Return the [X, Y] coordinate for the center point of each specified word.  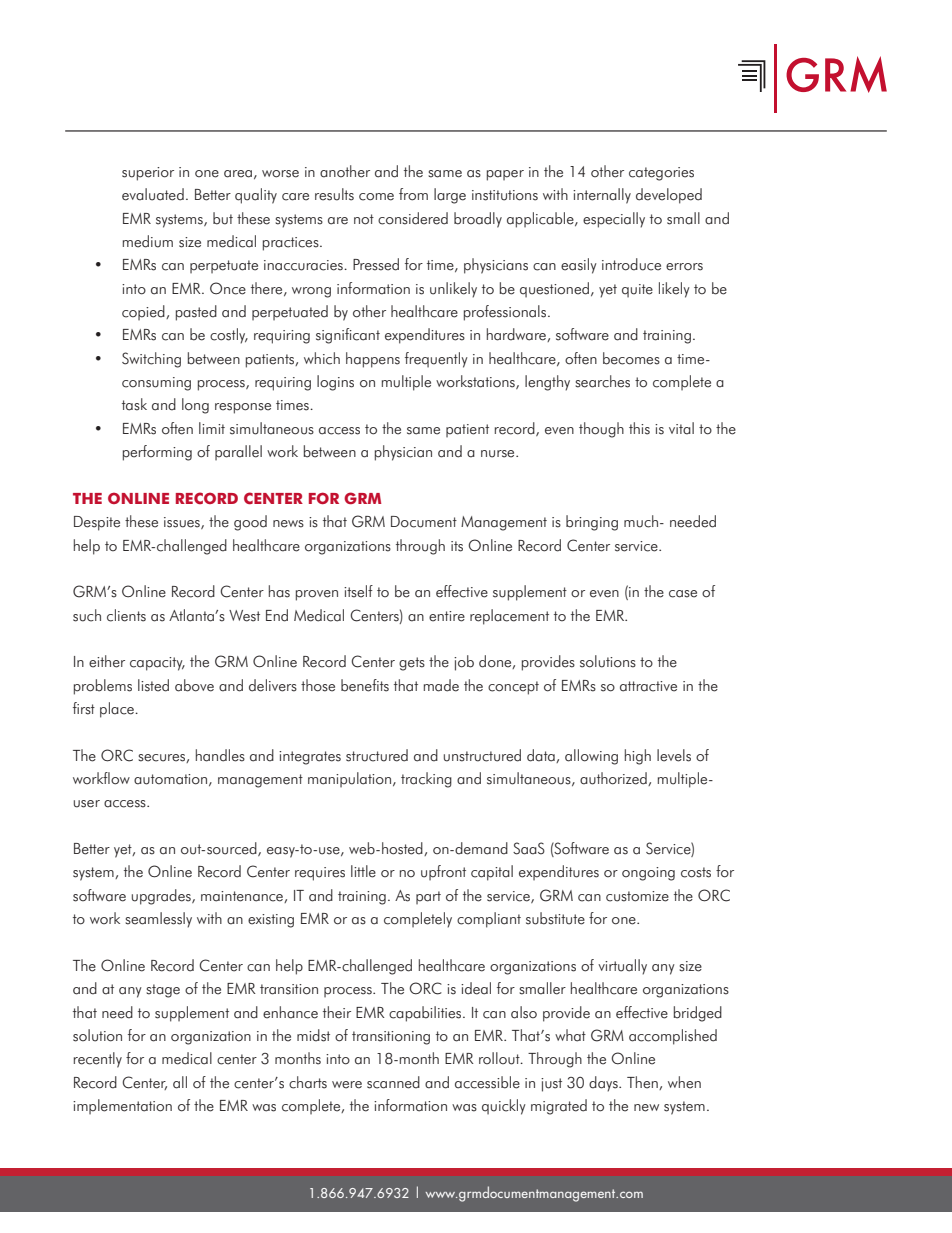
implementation [122, 1106]
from [413, 194]
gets [412, 664]
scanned [393, 1082]
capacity [157, 664]
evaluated [153, 194]
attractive [648, 686]
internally [602, 196]
